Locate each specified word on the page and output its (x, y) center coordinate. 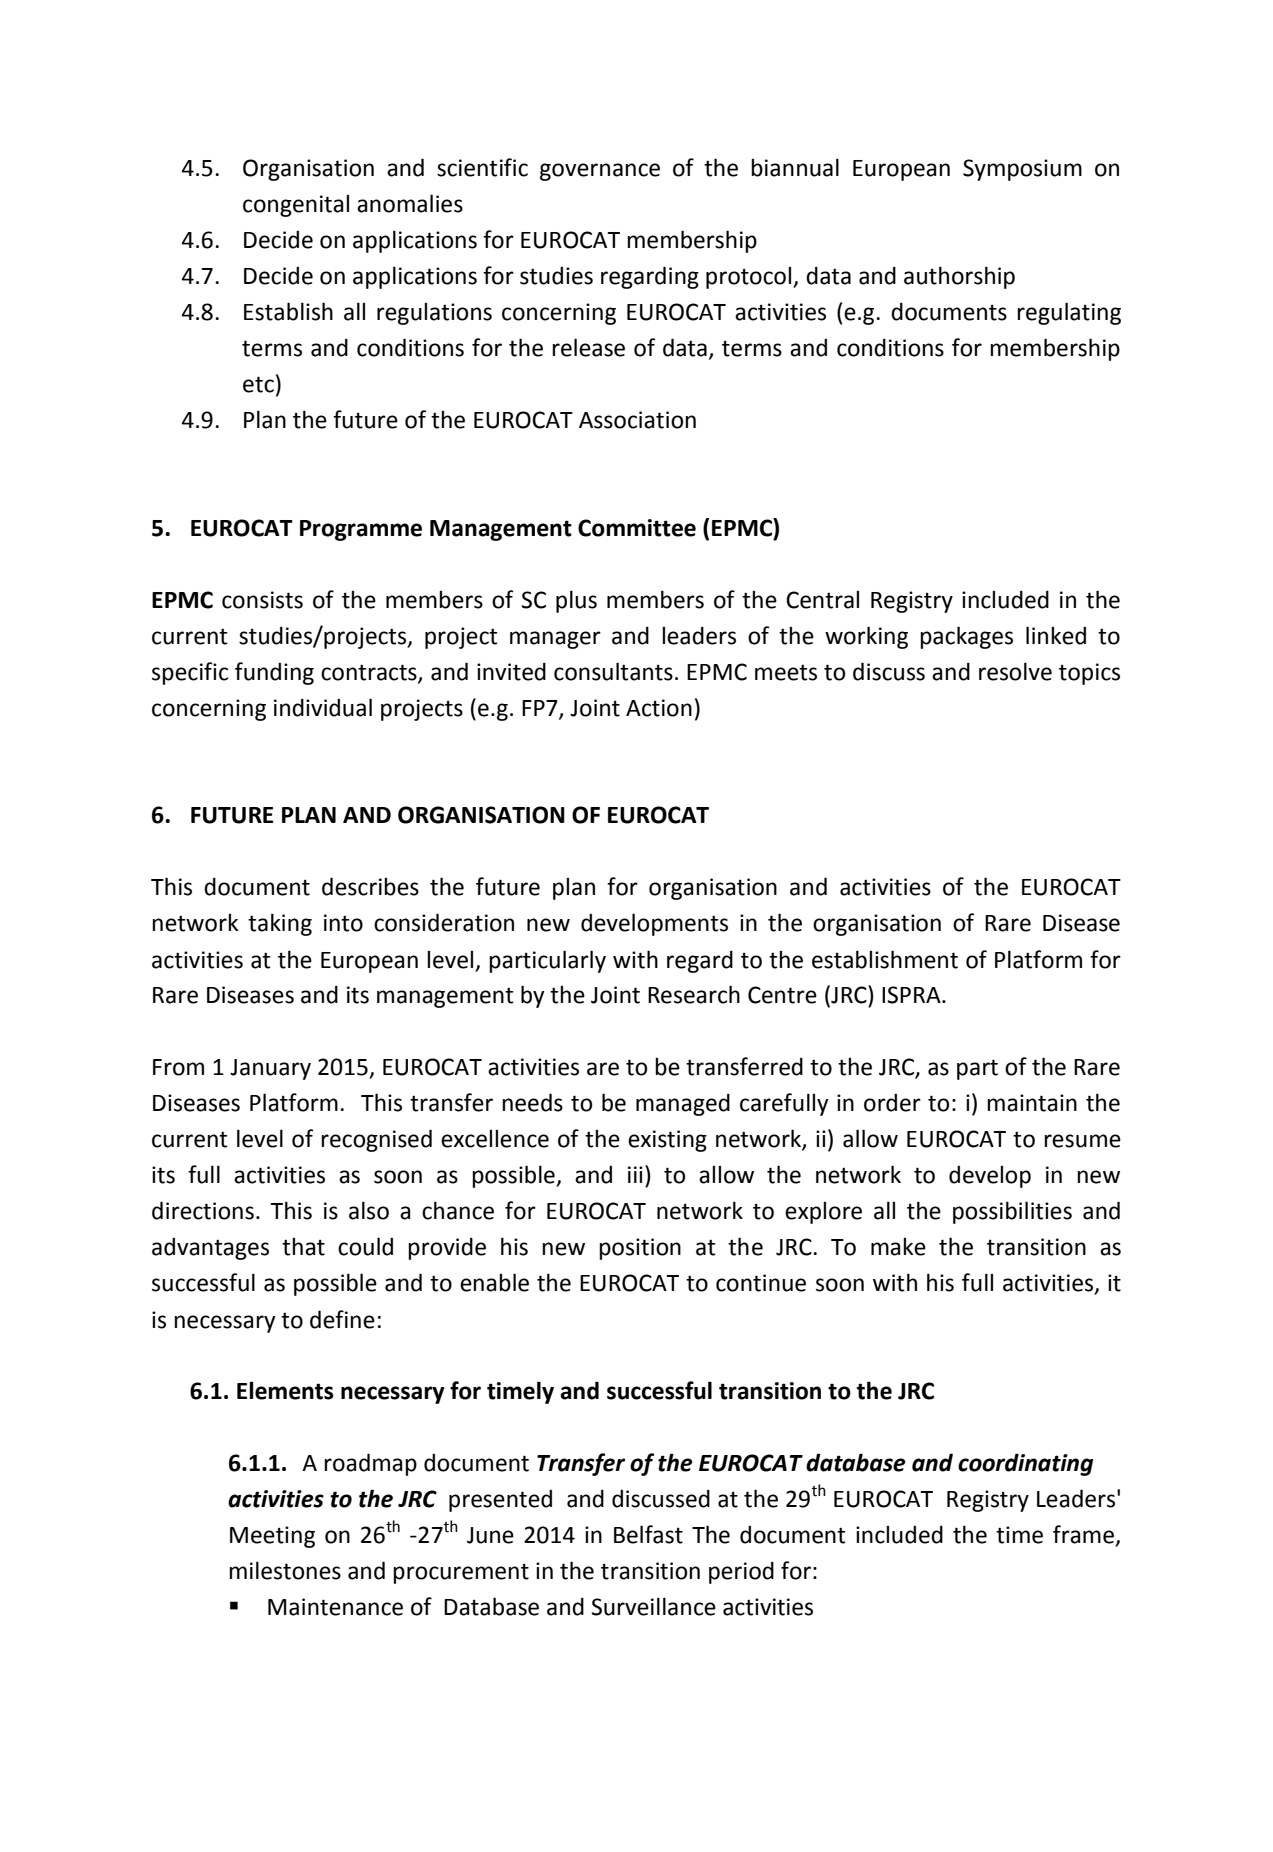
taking (280, 924)
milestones (285, 1570)
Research (694, 994)
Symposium (1022, 170)
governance (600, 172)
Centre (782, 995)
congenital (296, 206)
